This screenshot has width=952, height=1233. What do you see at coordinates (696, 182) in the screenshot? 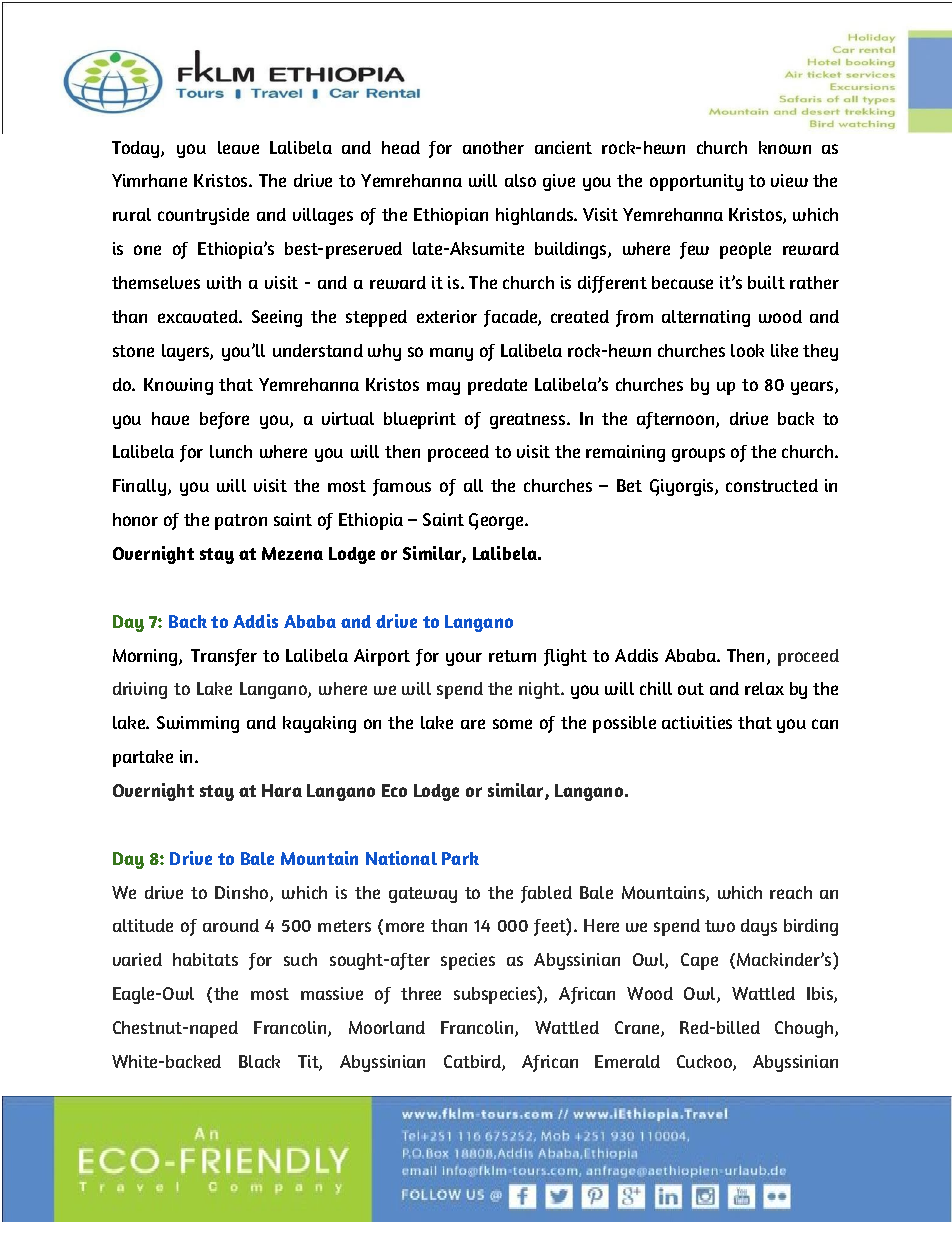
I see `opportunity` at bounding box center [696, 182].
